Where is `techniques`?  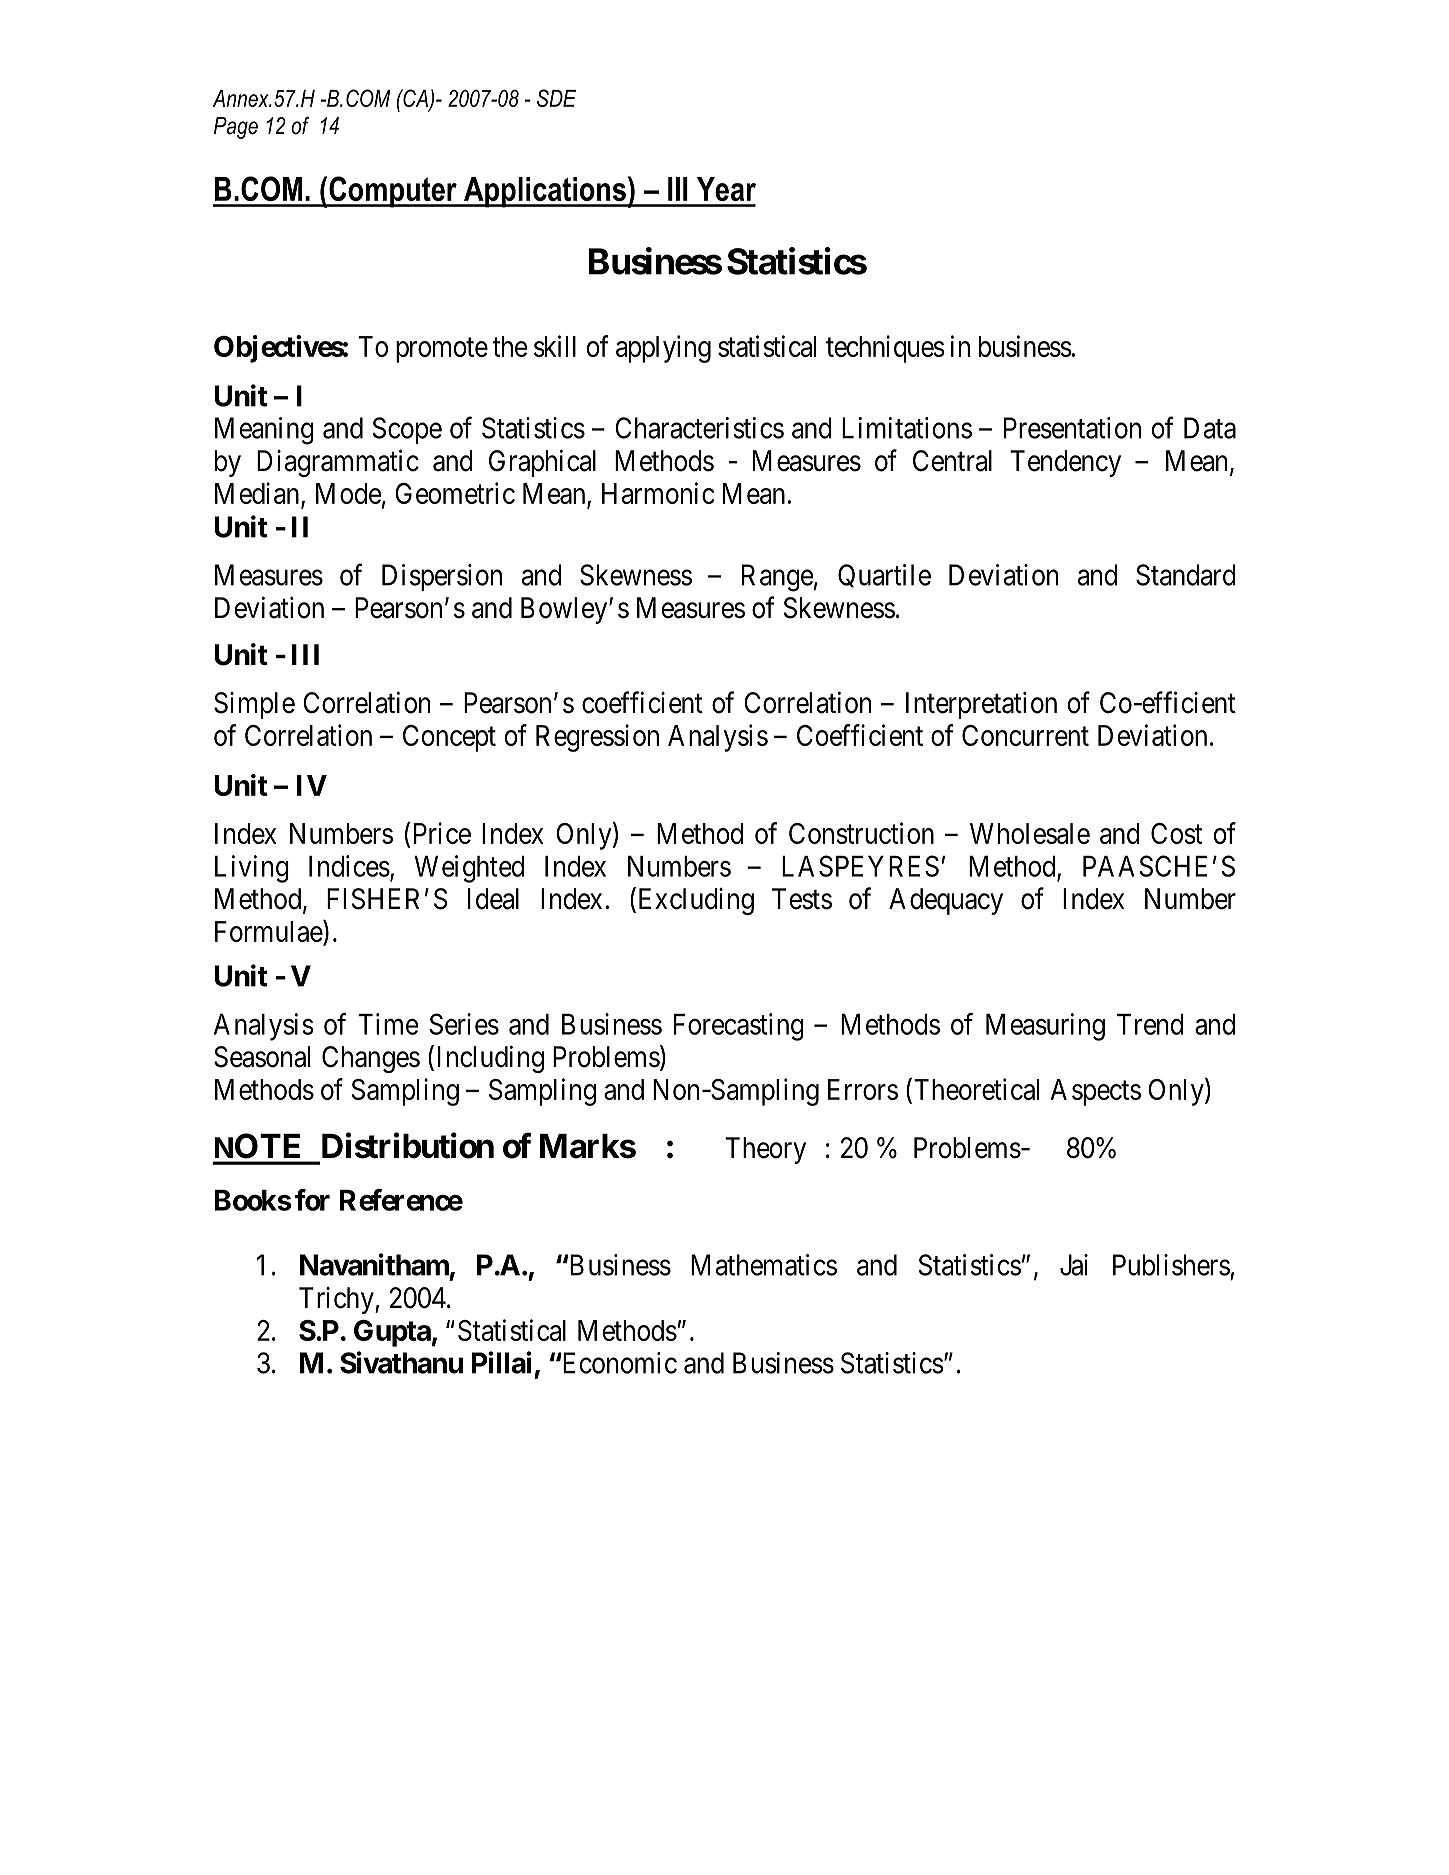 techniques is located at coordinates (885, 349).
